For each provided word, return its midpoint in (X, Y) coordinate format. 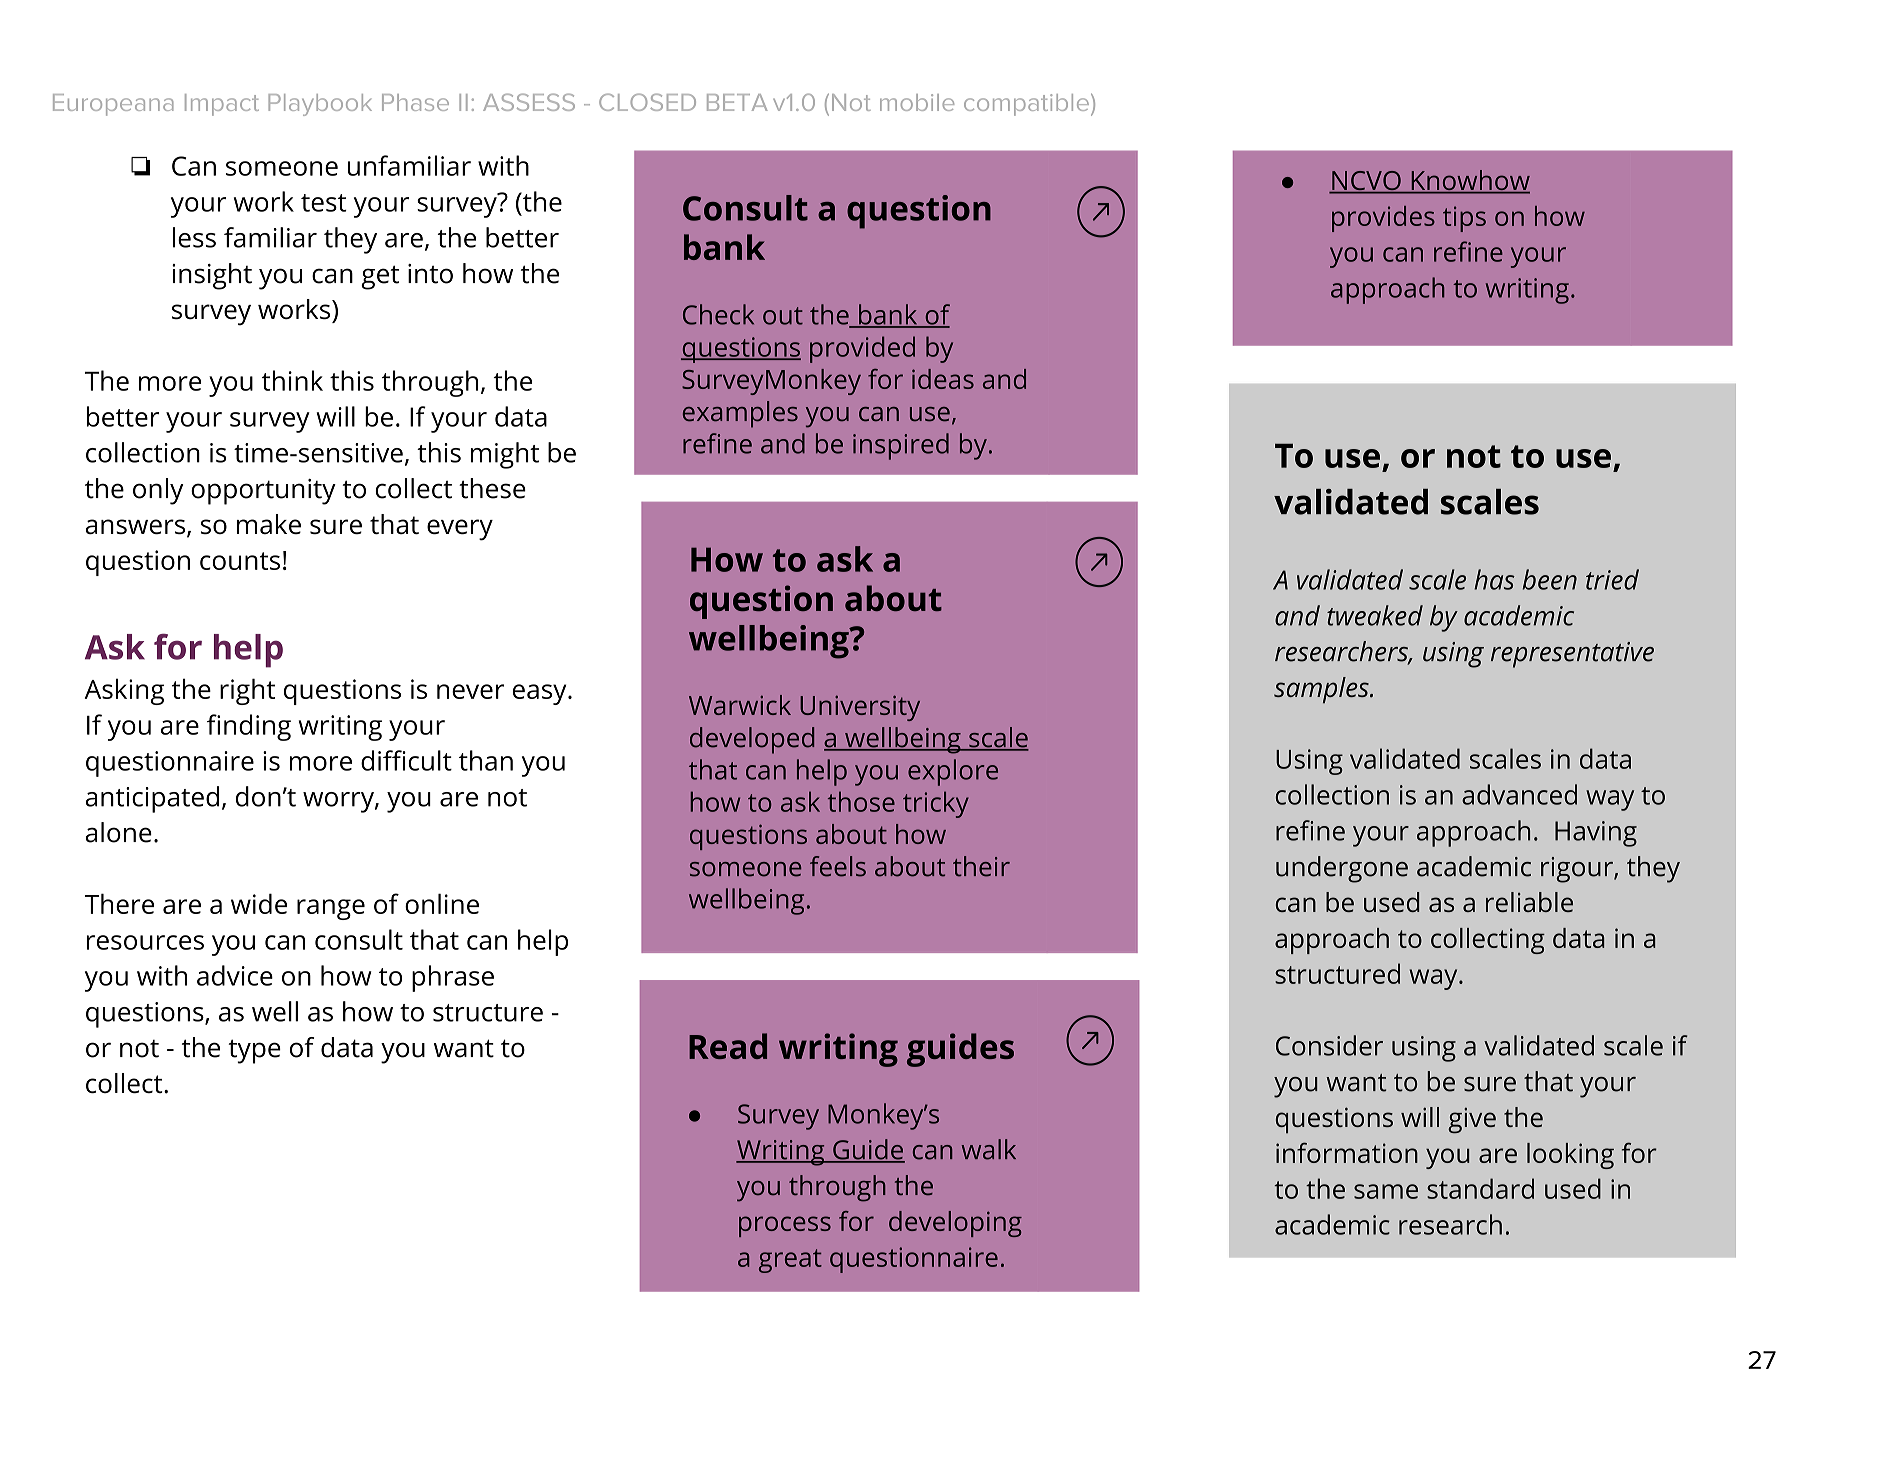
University (860, 708)
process (785, 1226)
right (247, 691)
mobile (917, 102)
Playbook (320, 105)
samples (1322, 690)
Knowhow (1469, 181)
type (254, 1051)
